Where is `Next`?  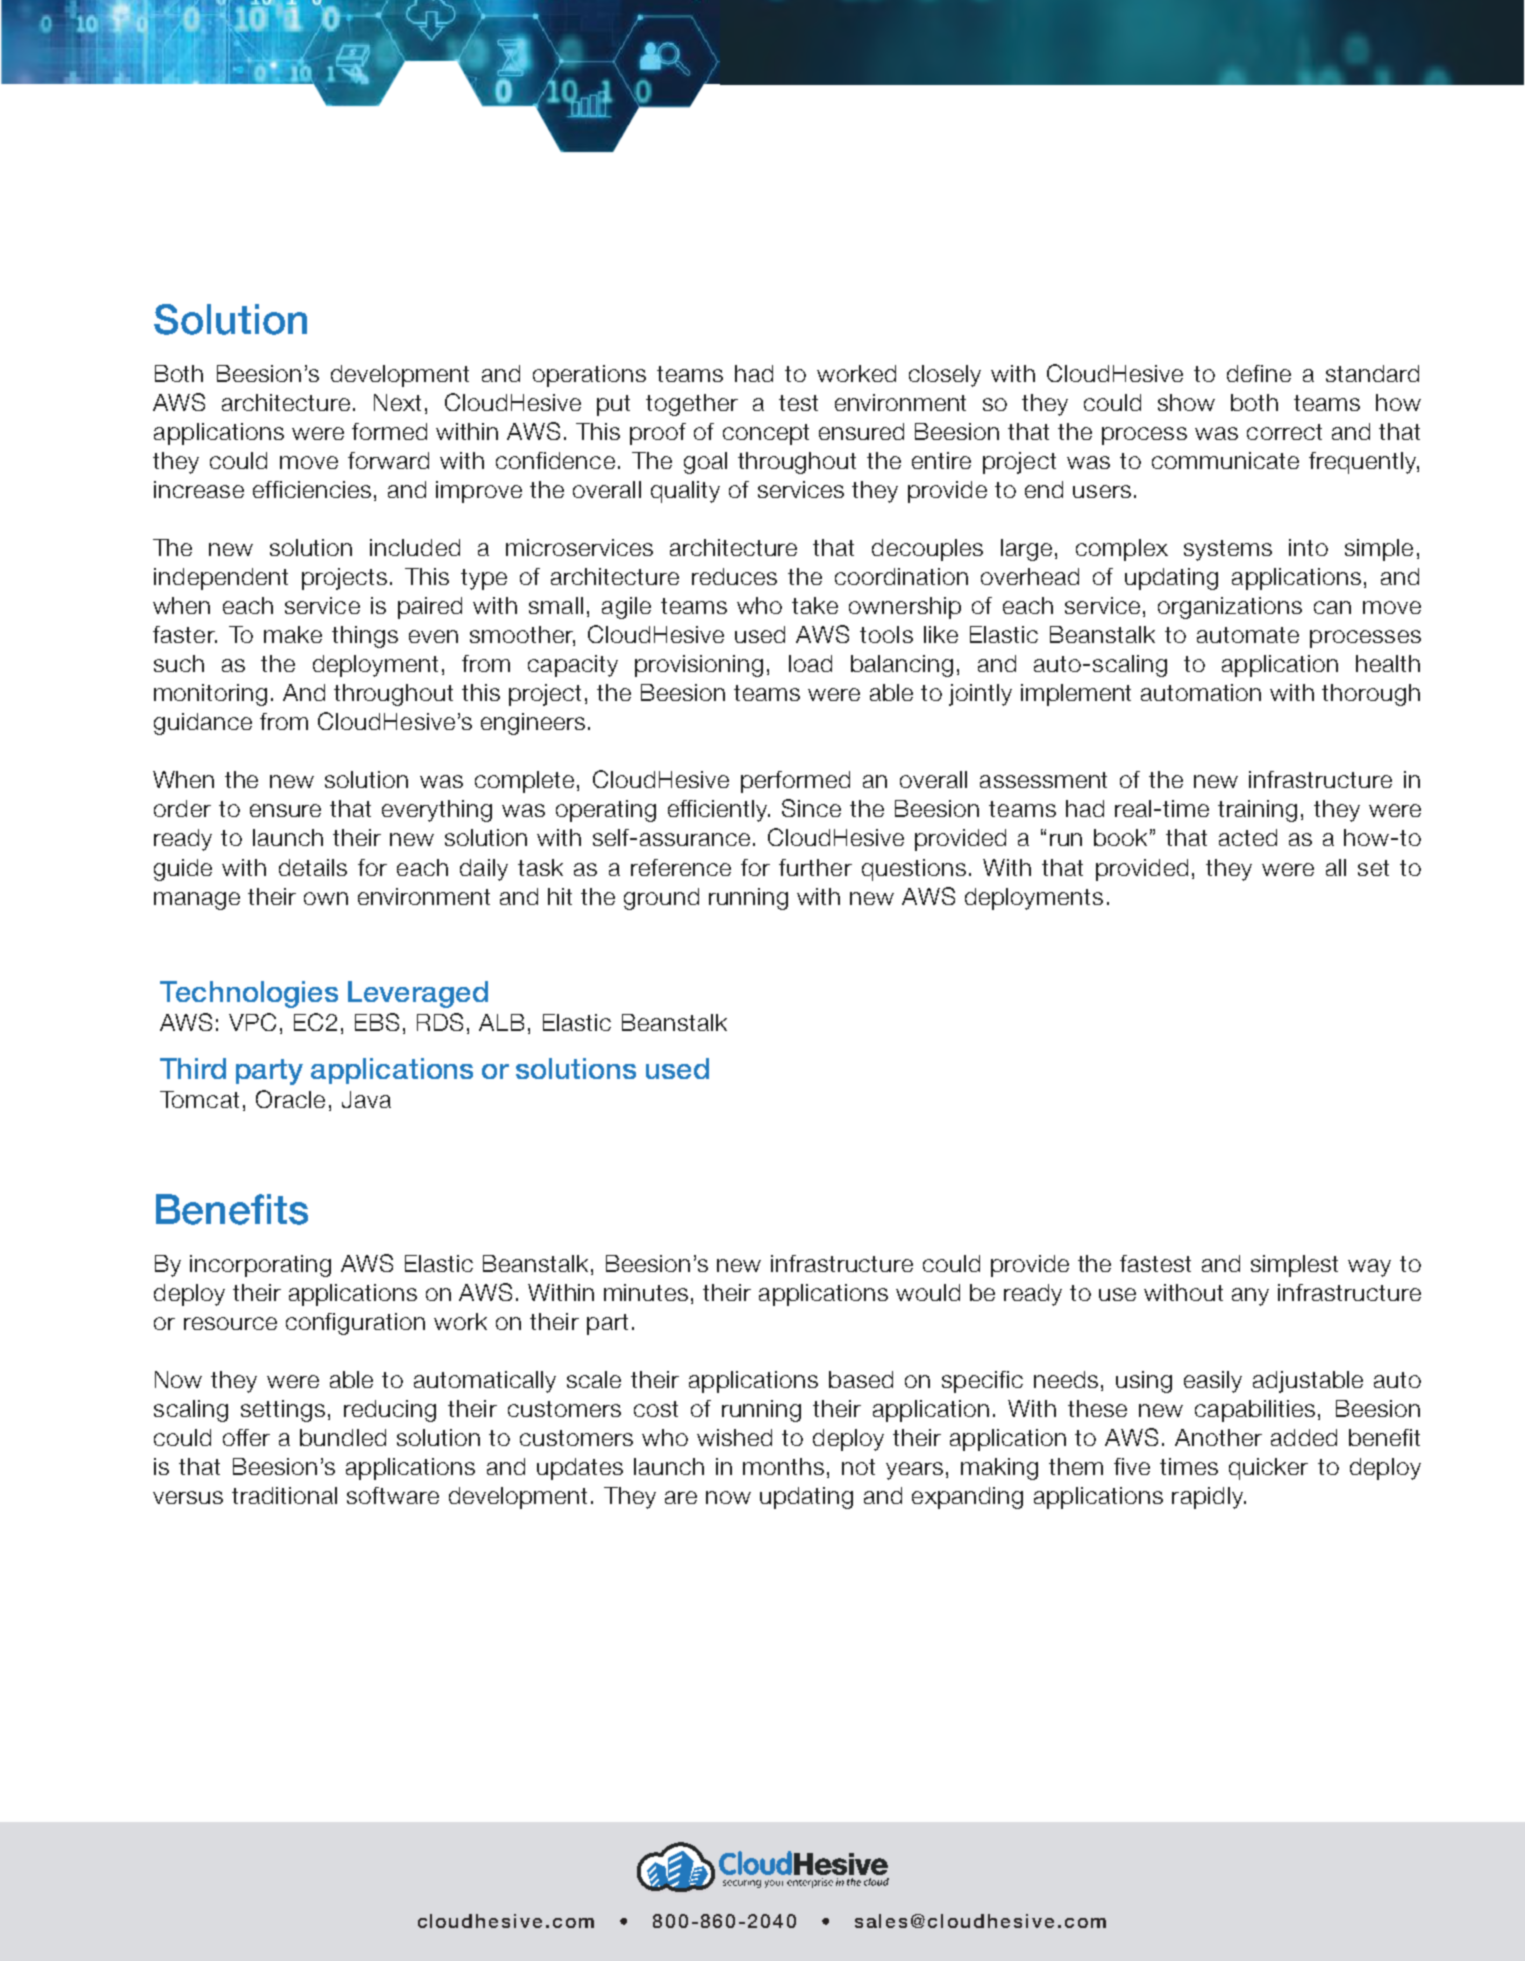 Next is located at coordinates (397, 402).
